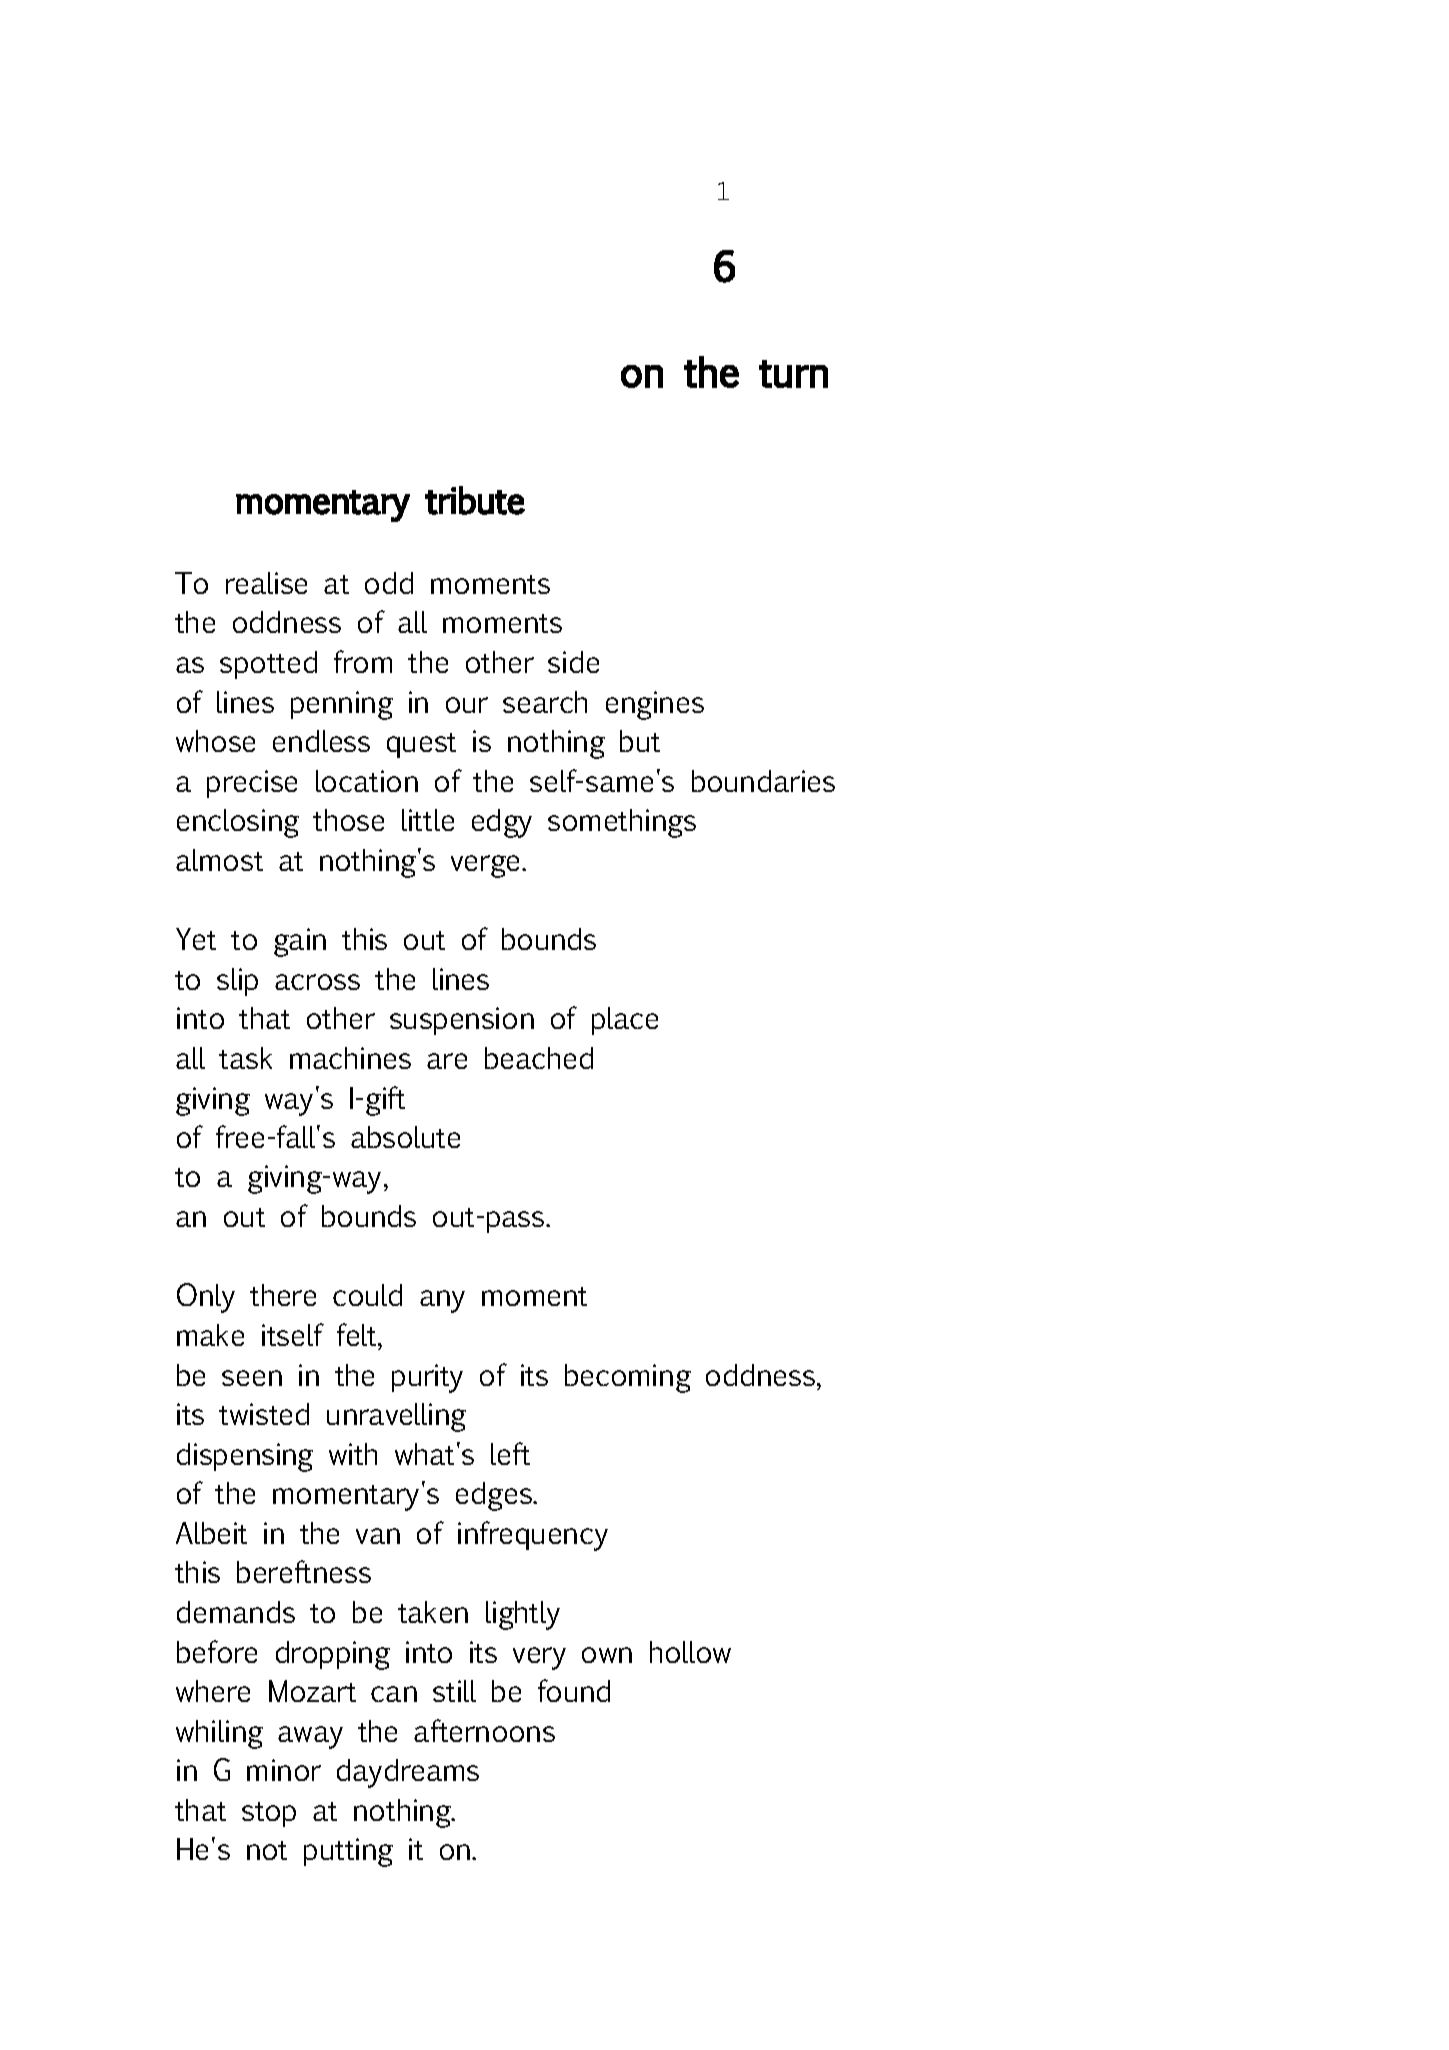  I want to click on tribute, so click(475, 500).
